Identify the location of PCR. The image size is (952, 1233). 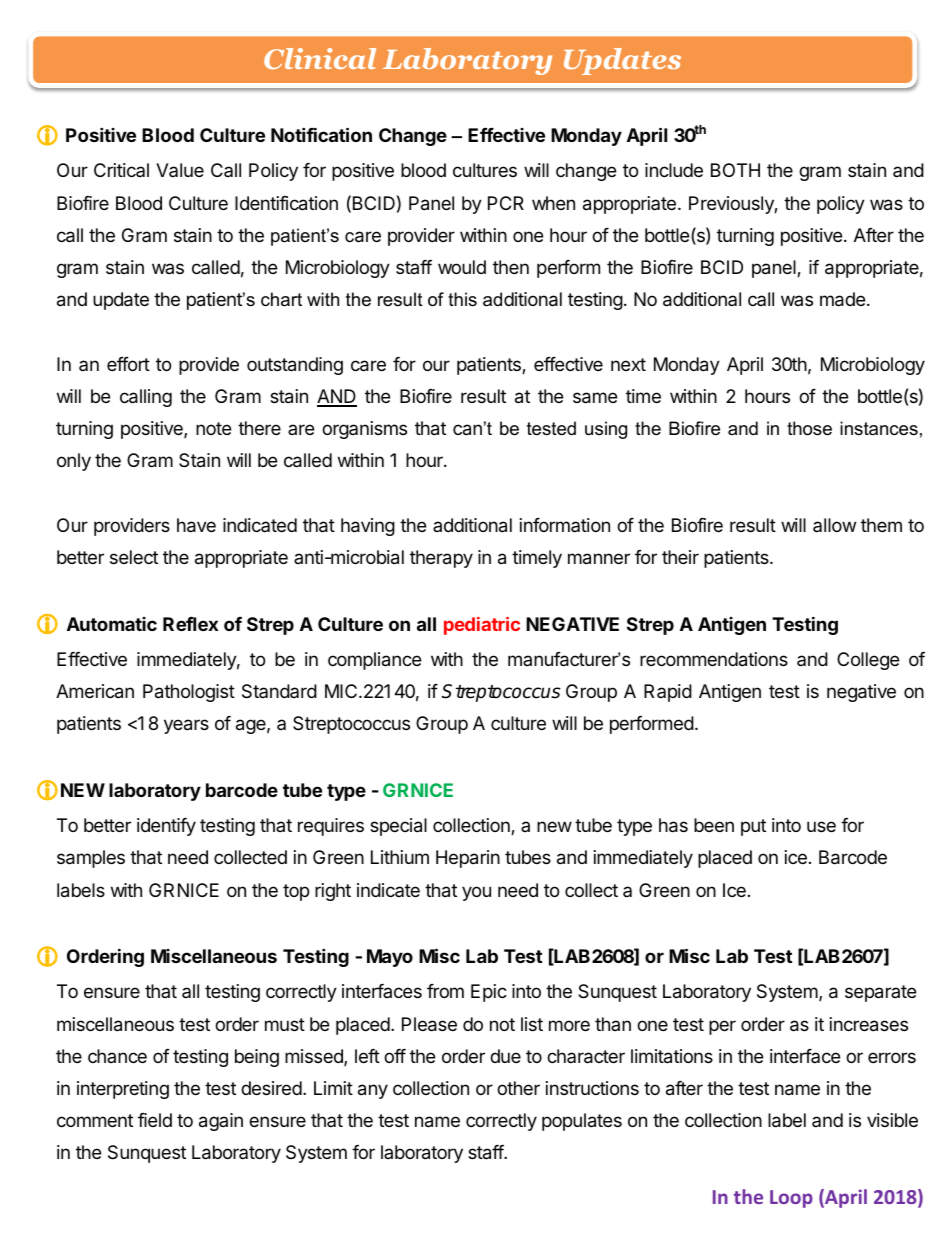
(506, 203).
